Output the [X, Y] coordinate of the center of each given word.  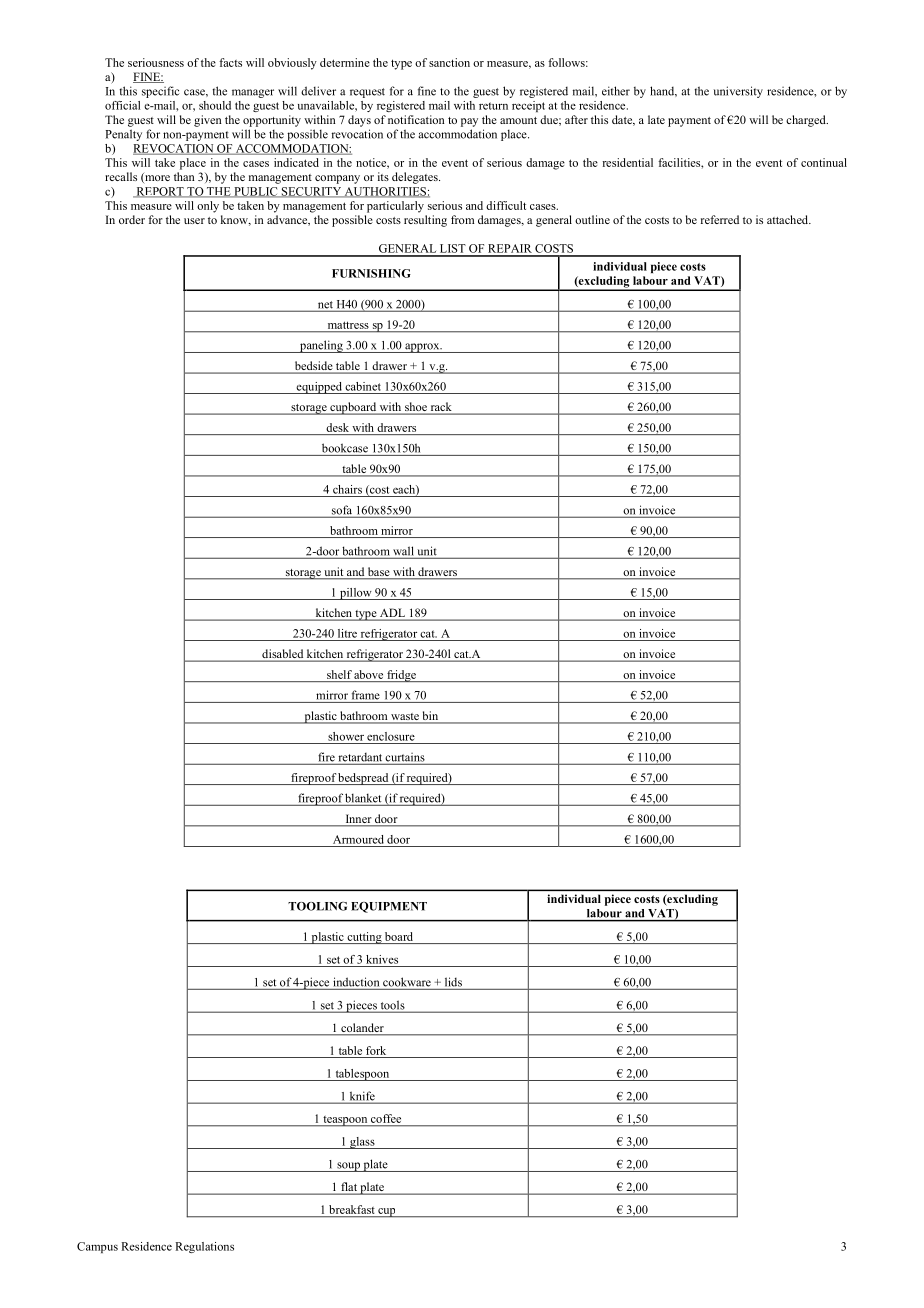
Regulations [204, 1247]
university [738, 92]
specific [160, 92]
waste [405, 718]
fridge [401, 676]
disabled [283, 655]
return [493, 106]
